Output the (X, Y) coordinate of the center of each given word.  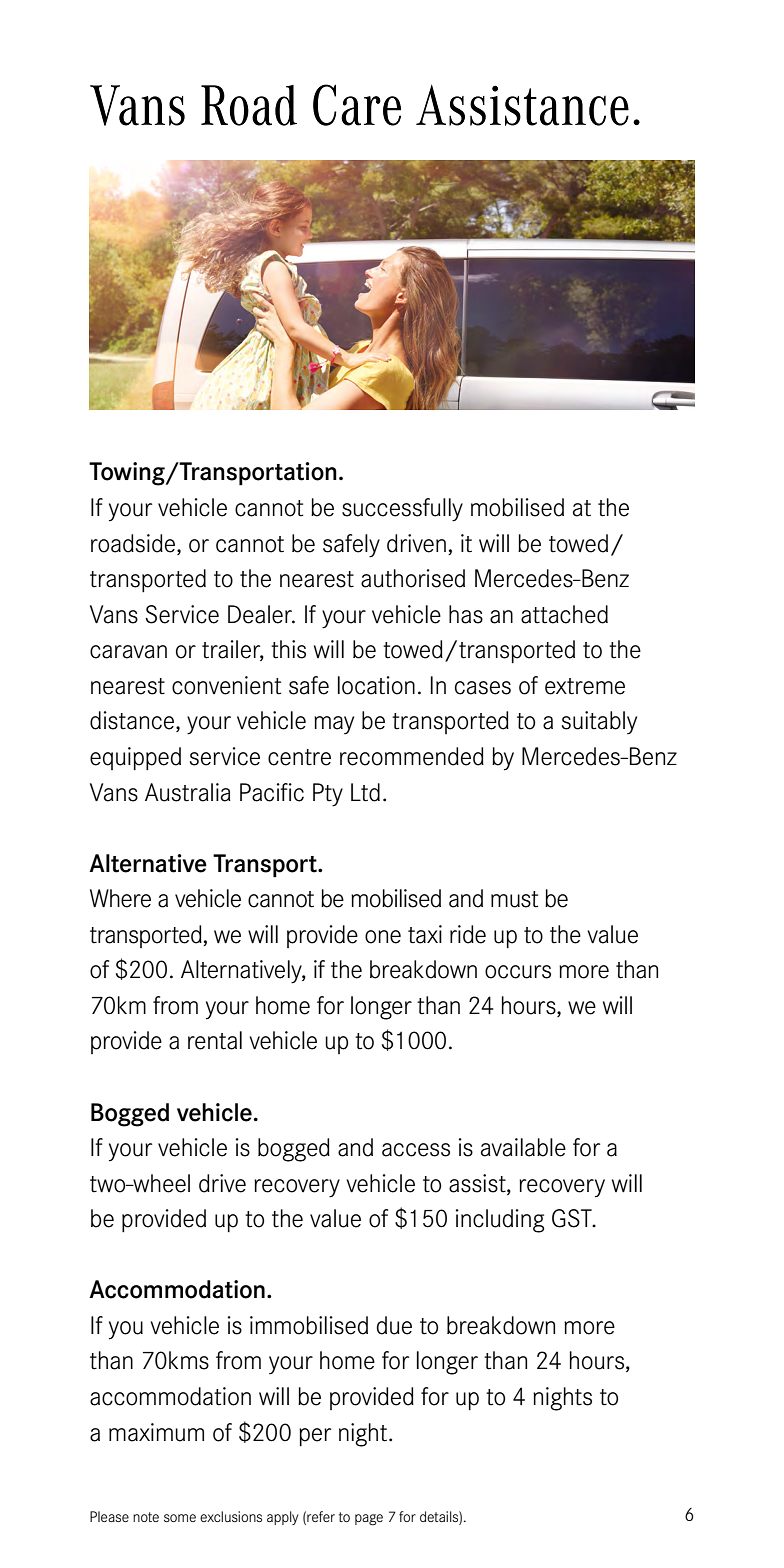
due (394, 1325)
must (514, 899)
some (180, 1518)
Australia (188, 792)
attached (564, 614)
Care (357, 105)
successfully (402, 510)
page (369, 1520)
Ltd (365, 792)
